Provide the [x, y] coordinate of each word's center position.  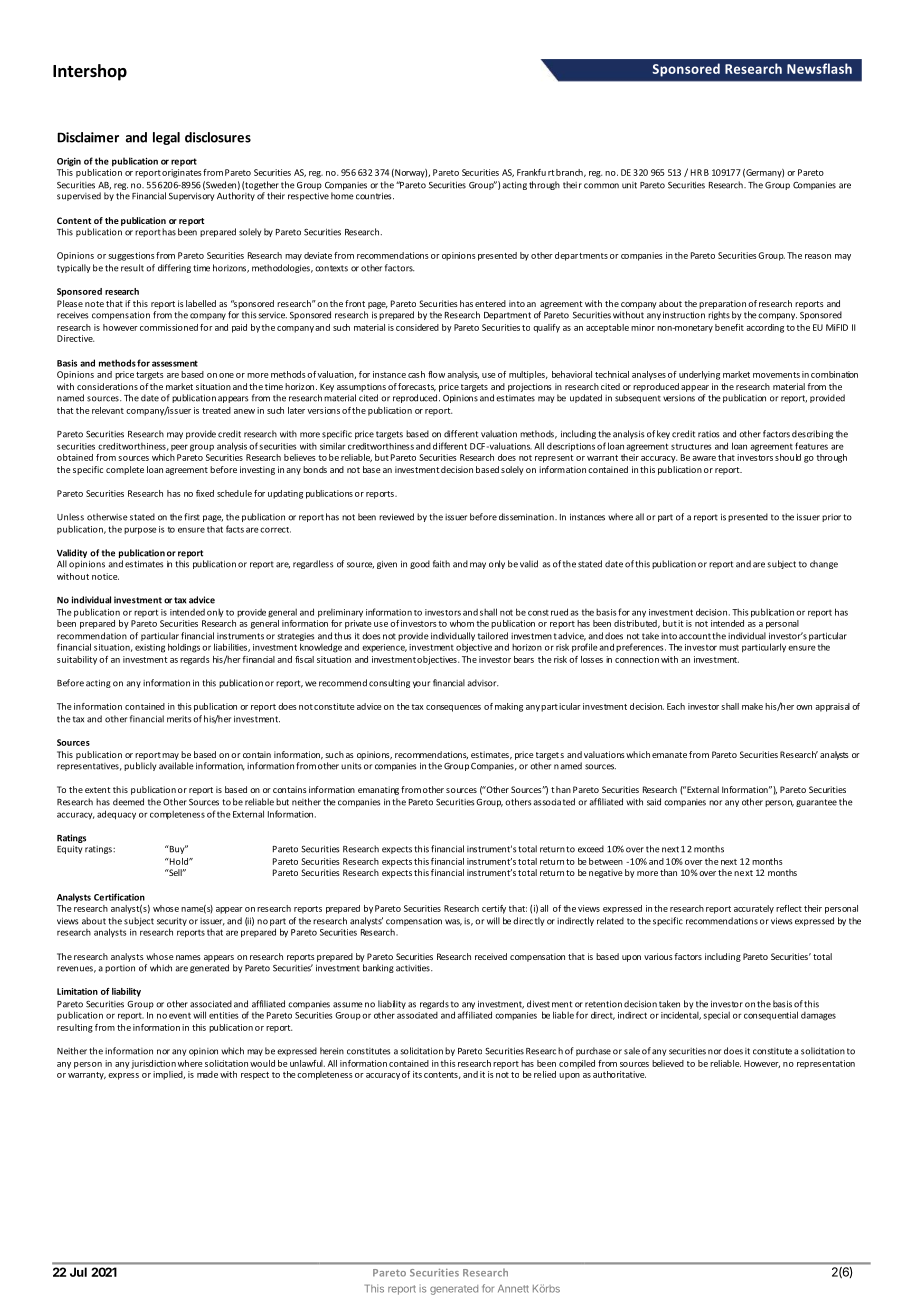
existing [150, 648]
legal [166, 138]
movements [776, 375]
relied [545, 1074]
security [172, 921]
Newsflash [819, 68]
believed [668, 1063]
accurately [754, 909]
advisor [483, 683]
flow [436, 374]
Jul [78, 1272]
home [342, 196]
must [729, 648]
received [491, 956]
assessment [175, 363]
